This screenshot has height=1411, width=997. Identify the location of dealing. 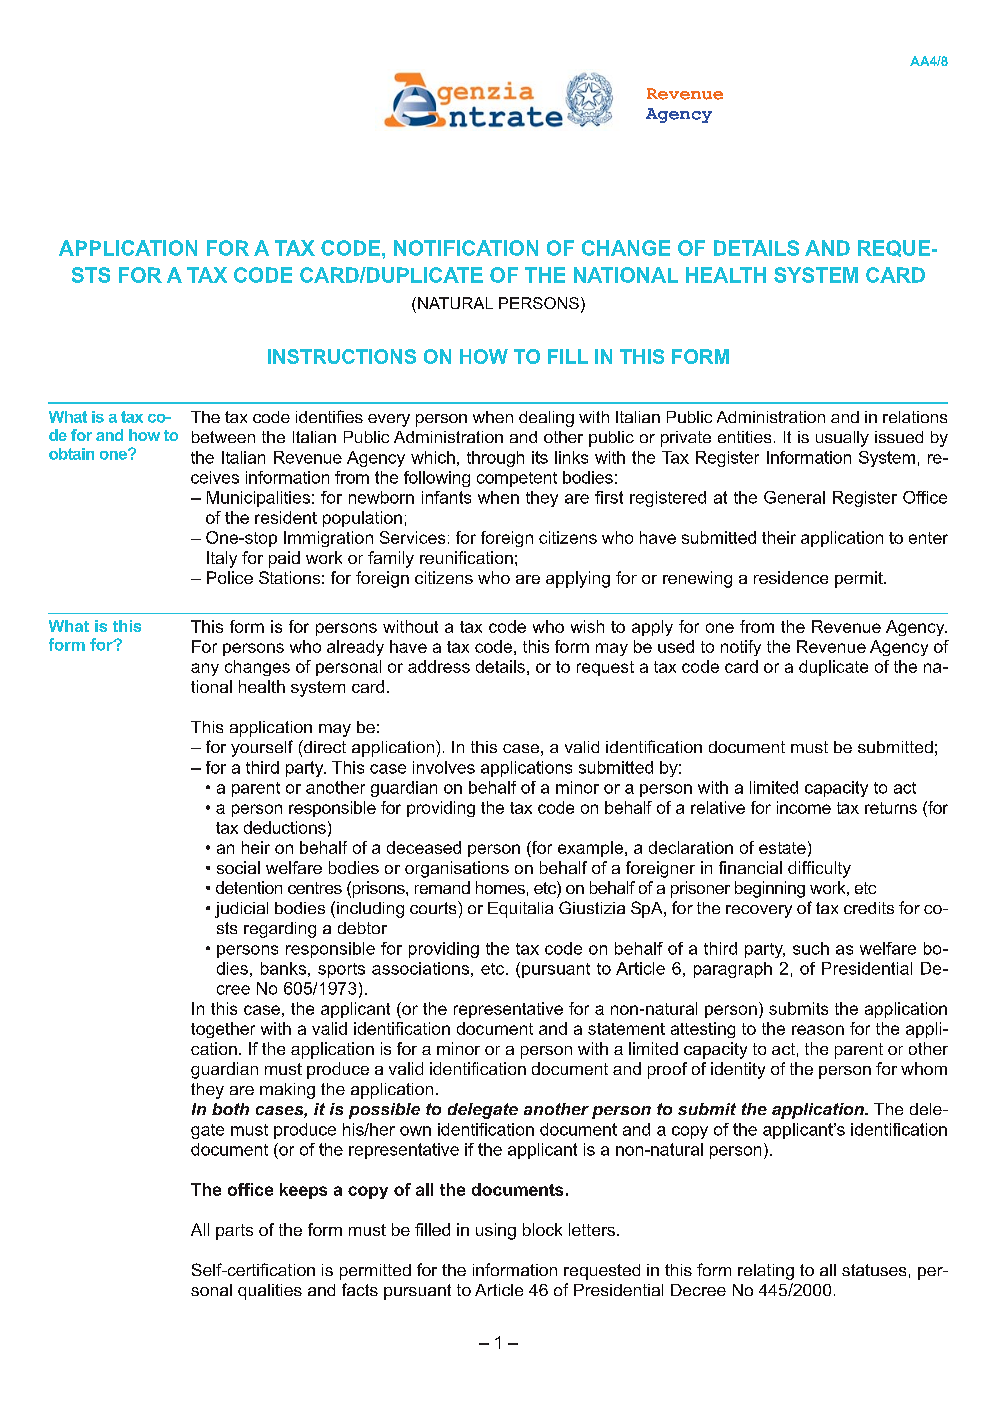
(546, 419).
